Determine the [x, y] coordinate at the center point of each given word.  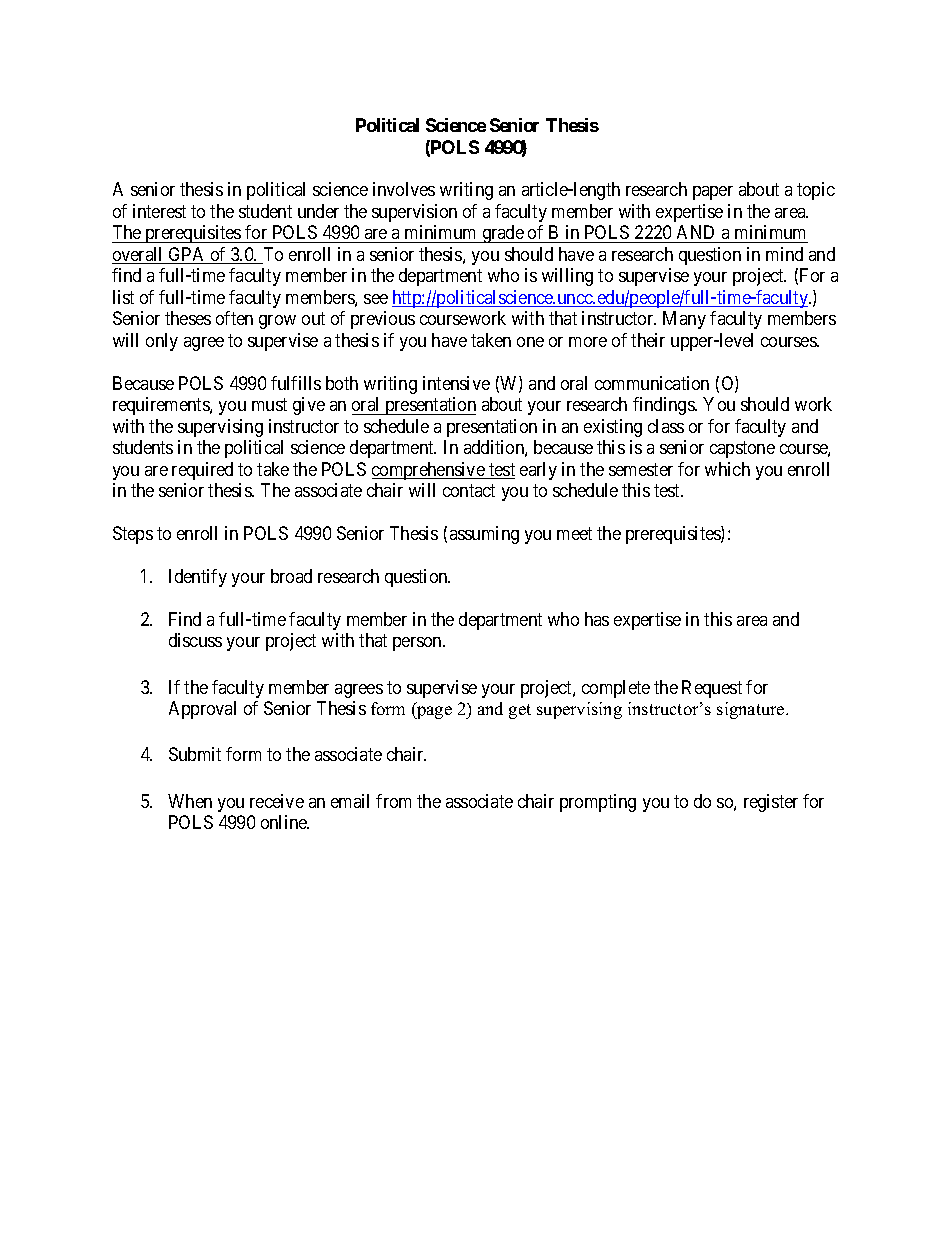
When [190, 801]
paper [713, 193]
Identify [198, 578]
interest [159, 211]
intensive [456, 383]
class [666, 426]
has [597, 619]
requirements [162, 406]
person [419, 644]
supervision [414, 213]
